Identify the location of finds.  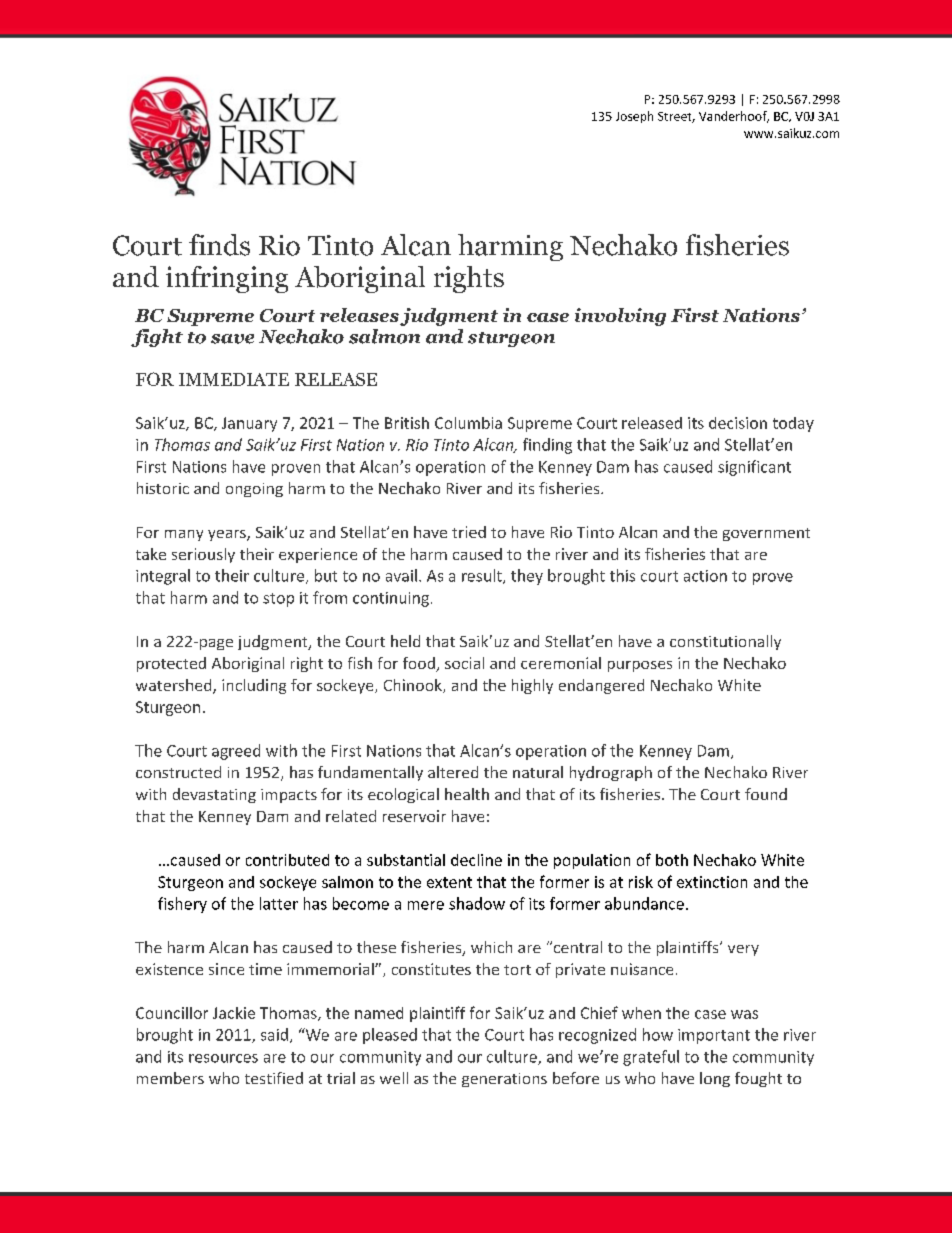
(219, 245).
